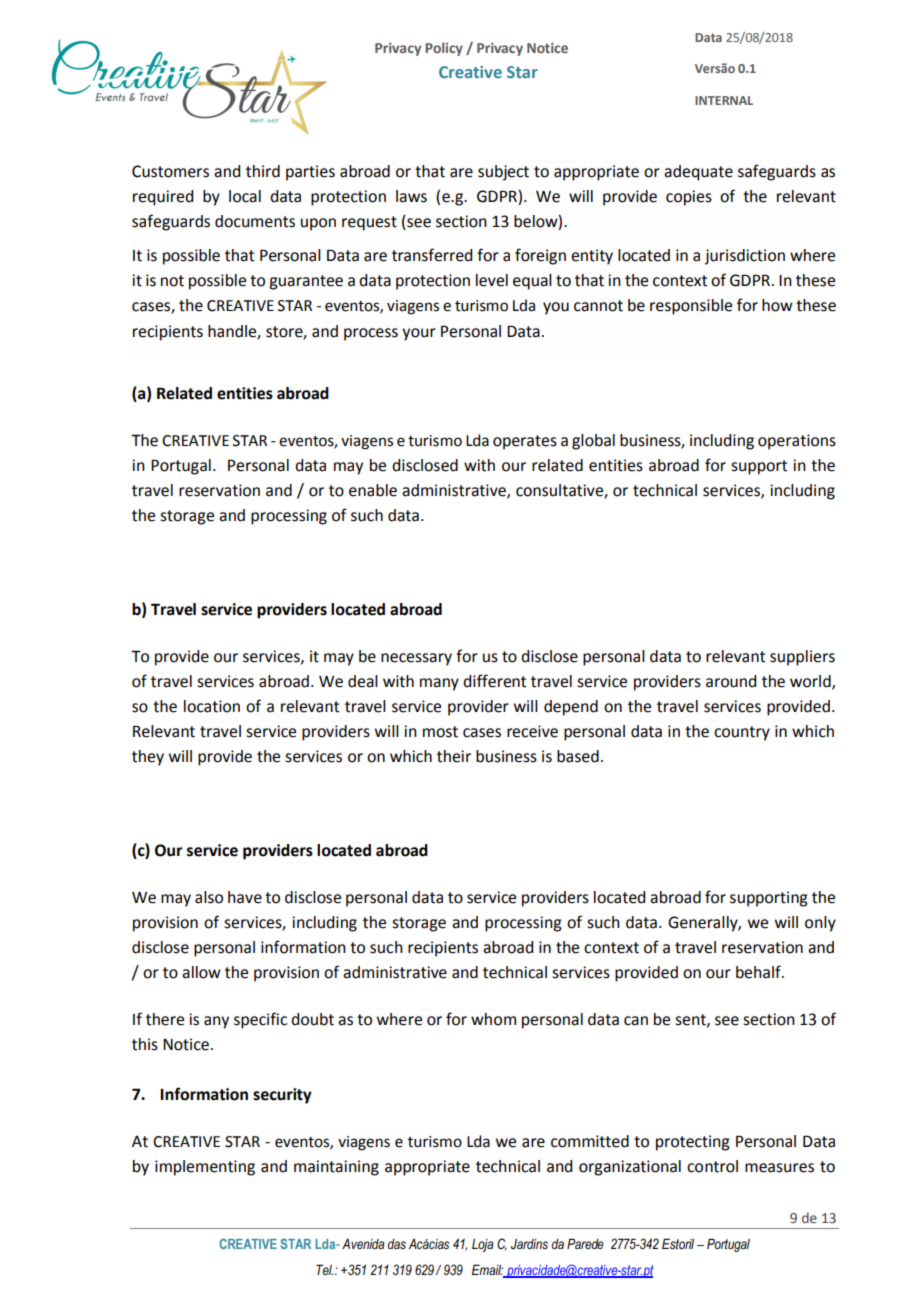 This page has height=1308, width=924. Describe the element at coordinates (454, 756) in the page. I see `their` at that location.
